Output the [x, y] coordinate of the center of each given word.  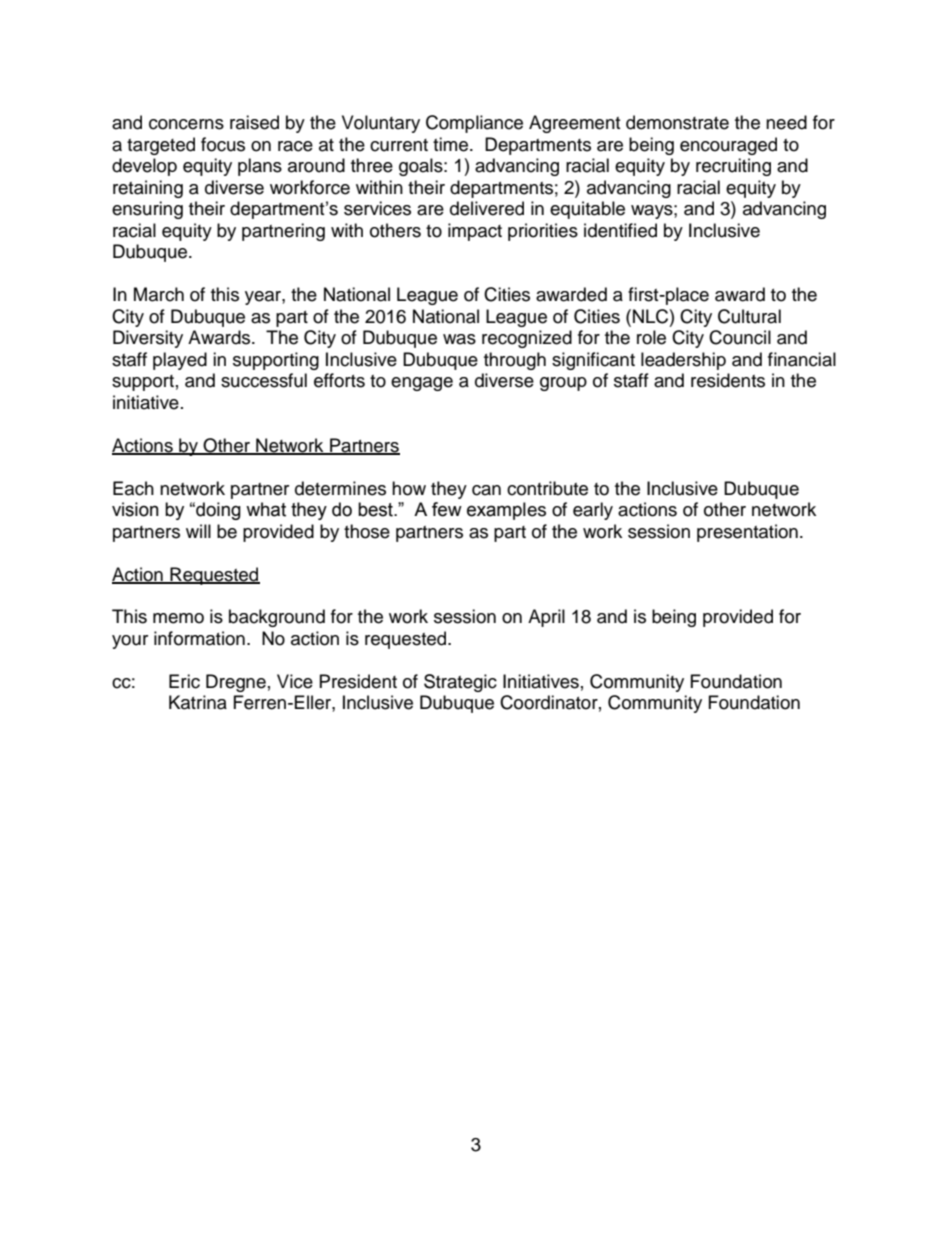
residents [728, 380]
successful [264, 380]
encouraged [728, 146]
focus [223, 144]
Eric [184, 681]
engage [422, 384]
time [450, 144]
